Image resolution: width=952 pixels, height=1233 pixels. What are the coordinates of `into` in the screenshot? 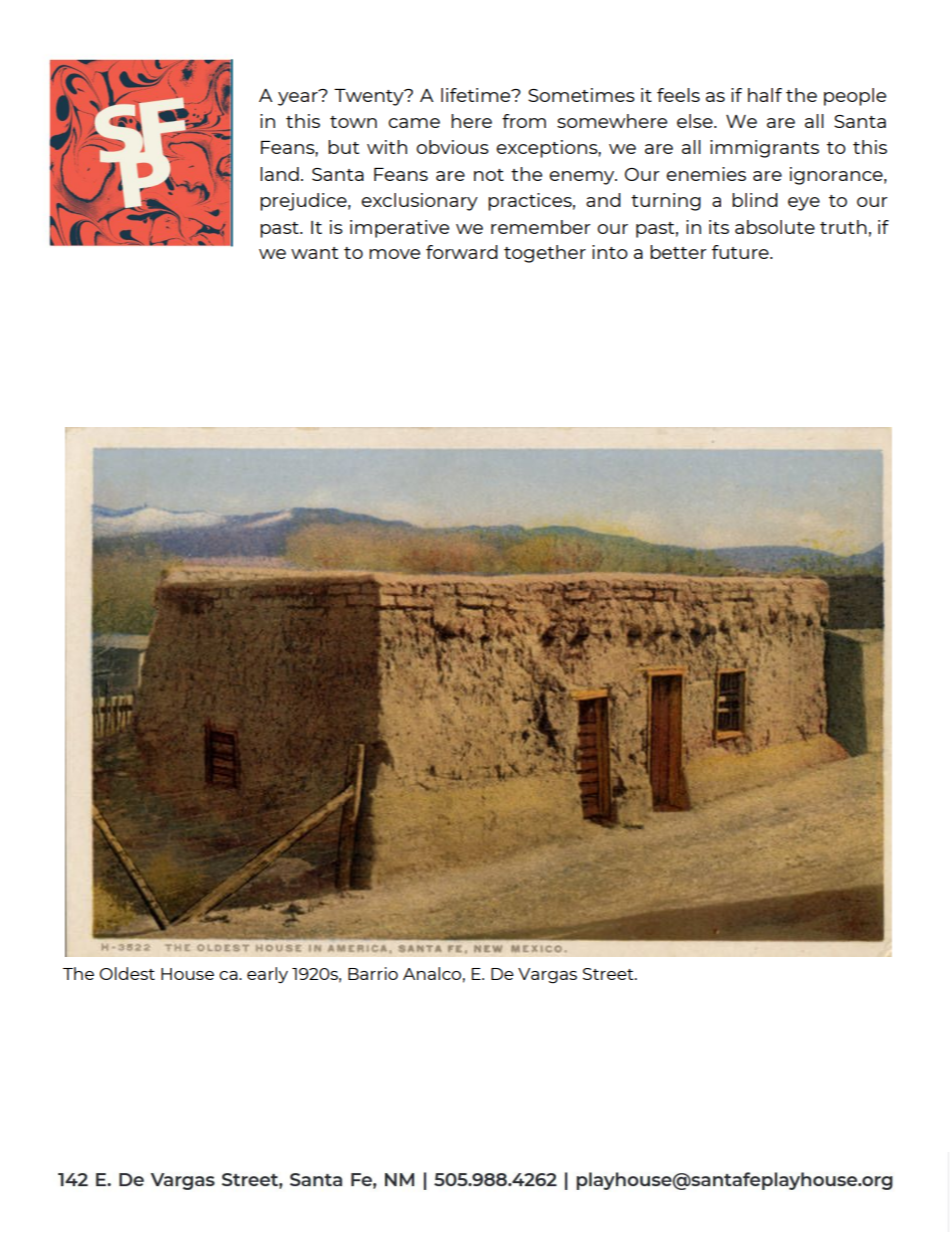 It's located at (610, 252).
